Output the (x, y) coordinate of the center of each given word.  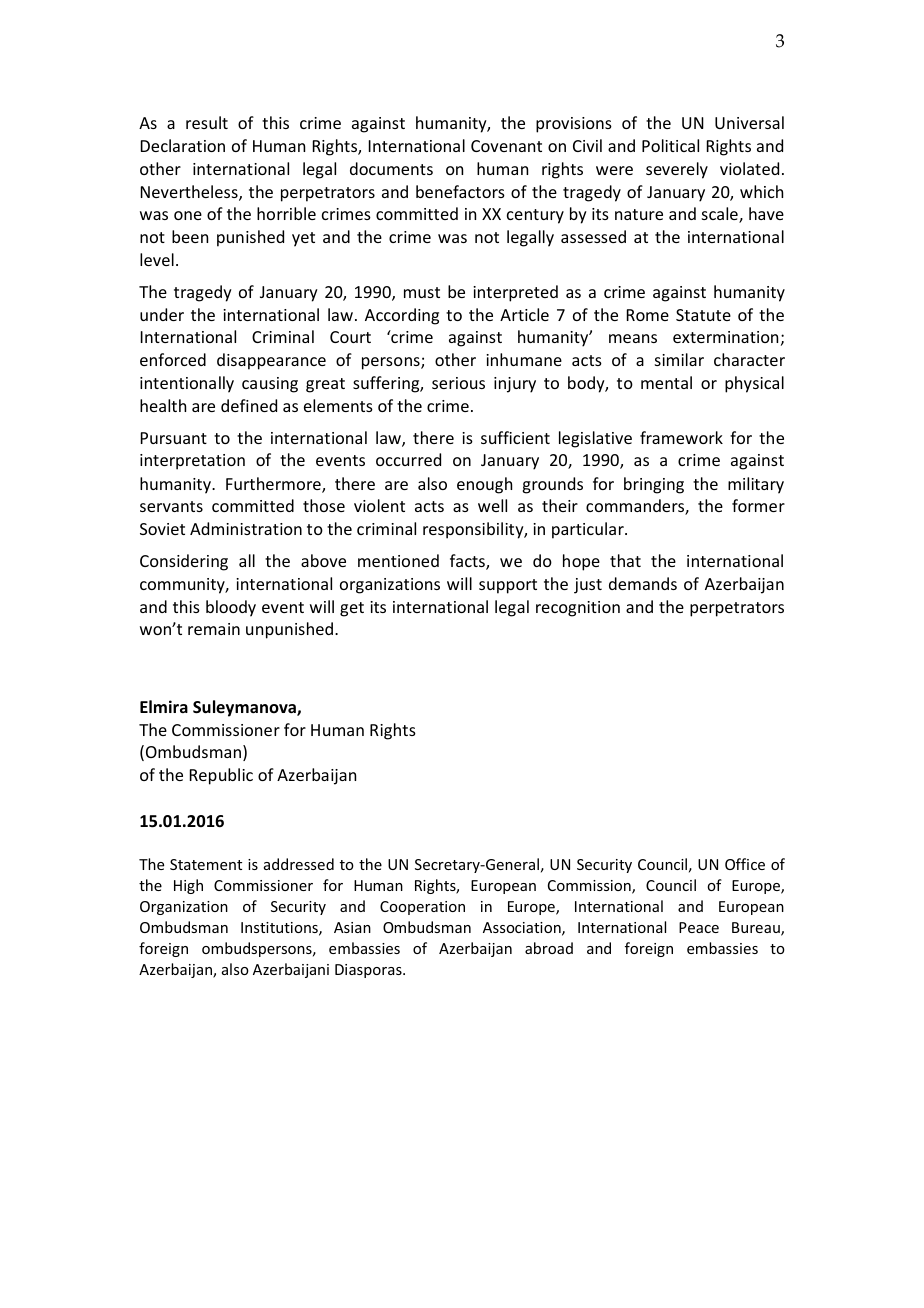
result (207, 122)
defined (249, 405)
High (188, 886)
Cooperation (422, 908)
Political (670, 145)
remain (214, 629)
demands (643, 583)
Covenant (506, 146)
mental (666, 382)
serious (458, 383)
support (508, 586)
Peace (699, 927)
